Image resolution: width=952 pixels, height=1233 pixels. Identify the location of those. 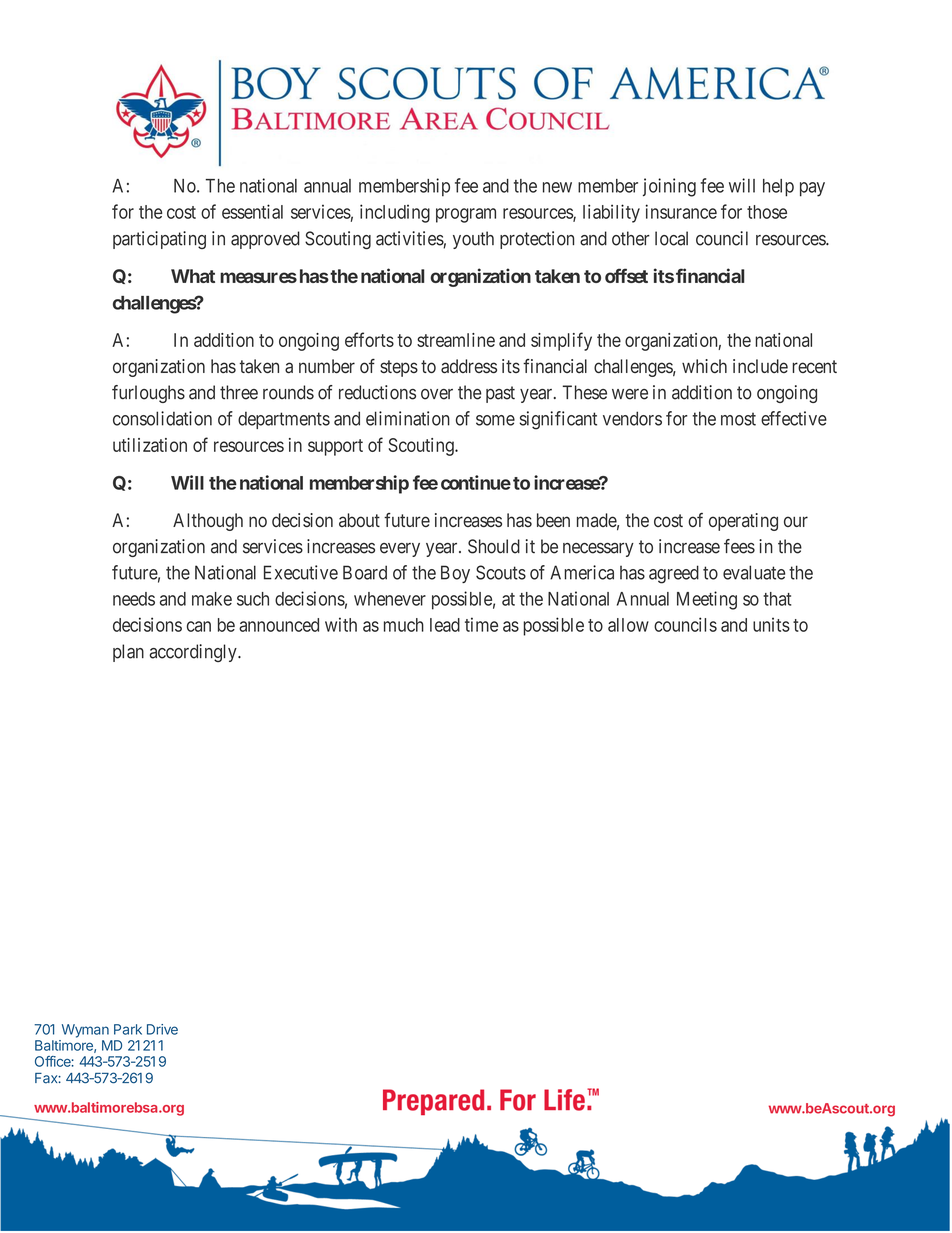
(767, 212).
